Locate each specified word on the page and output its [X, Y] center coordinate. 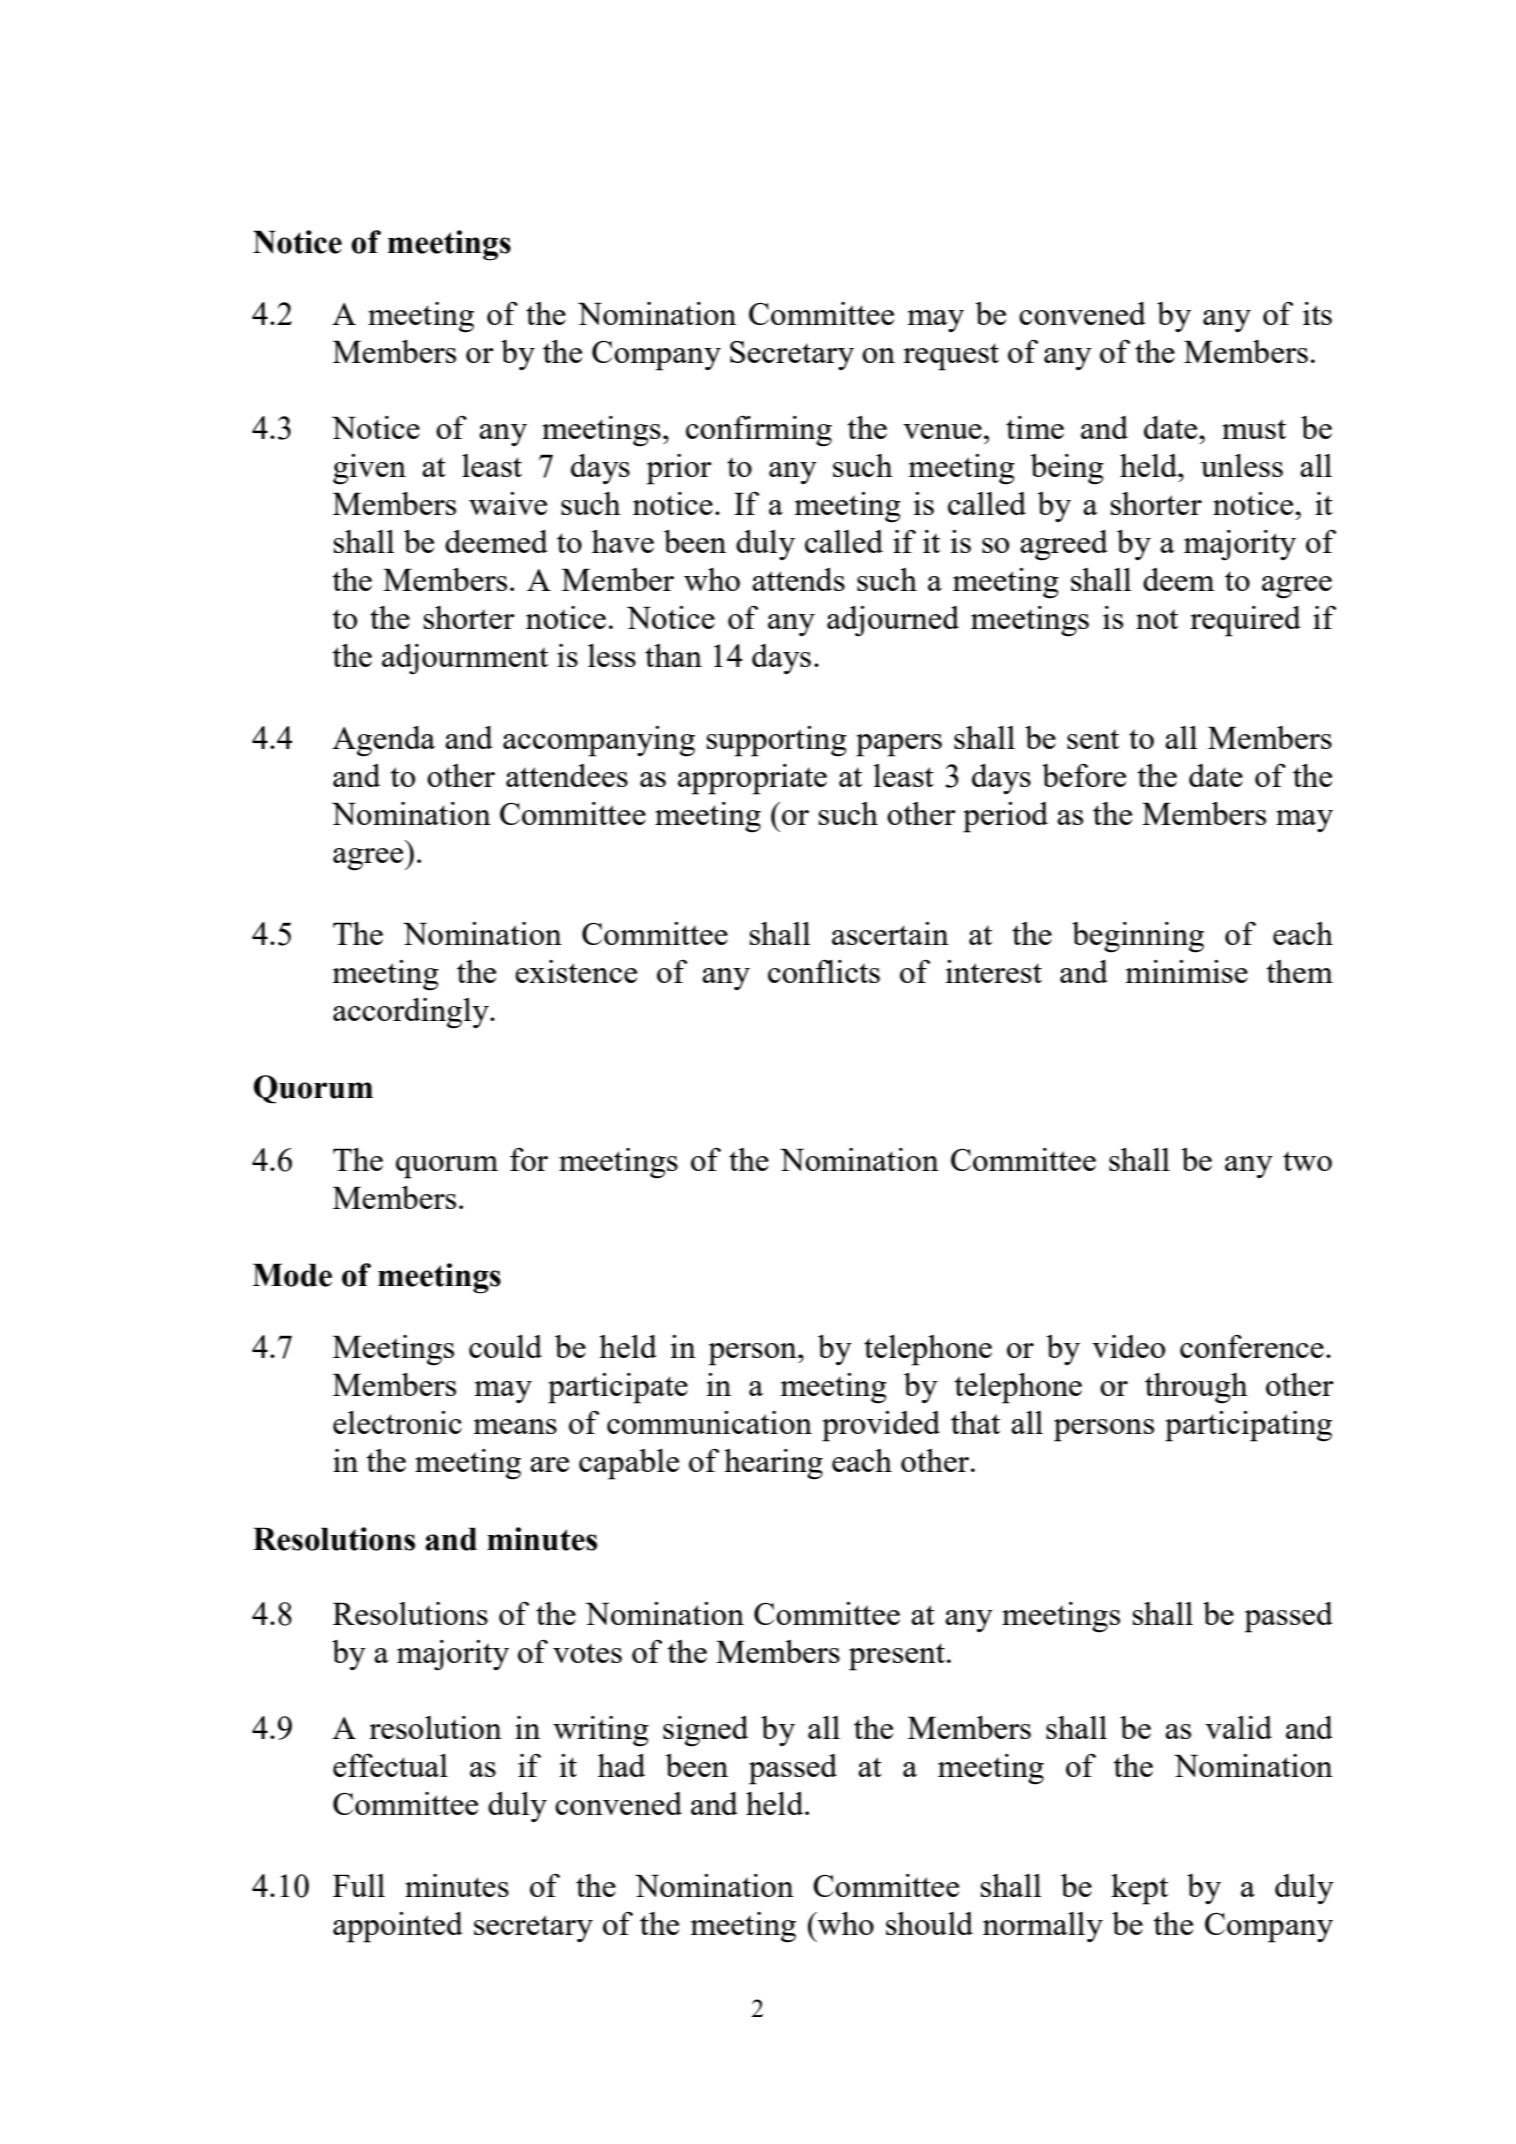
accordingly [412, 1013]
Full [359, 1885]
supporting [777, 741]
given [369, 469]
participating [1248, 1426]
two [1307, 1161]
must [1254, 429]
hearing [773, 1464]
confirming [759, 431]
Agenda [383, 741]
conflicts [824, 971]
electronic [397, 1422]
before [1084, 775]
